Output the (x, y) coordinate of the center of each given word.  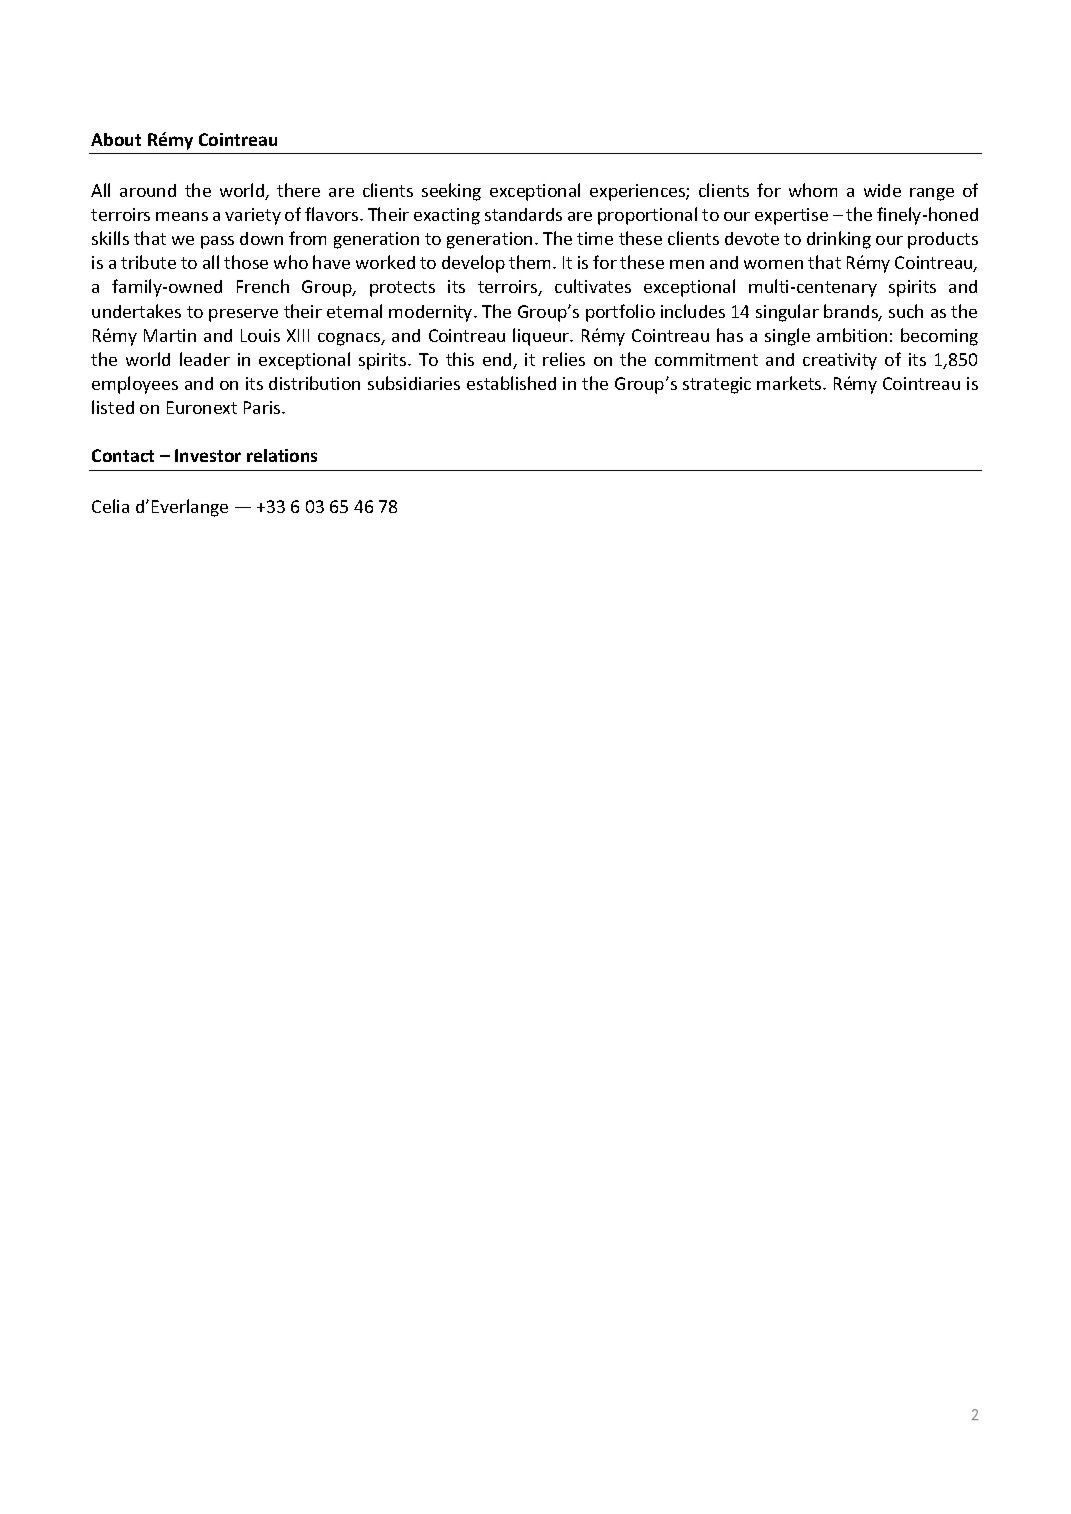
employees (135, 385)
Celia (110, 506)
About (116, 139)
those (246, 262)
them (531, 262)
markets (790, 383)
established (511, 383)
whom (813, 190)
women (773, 264)
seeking (451, 192)
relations (282, 455)
